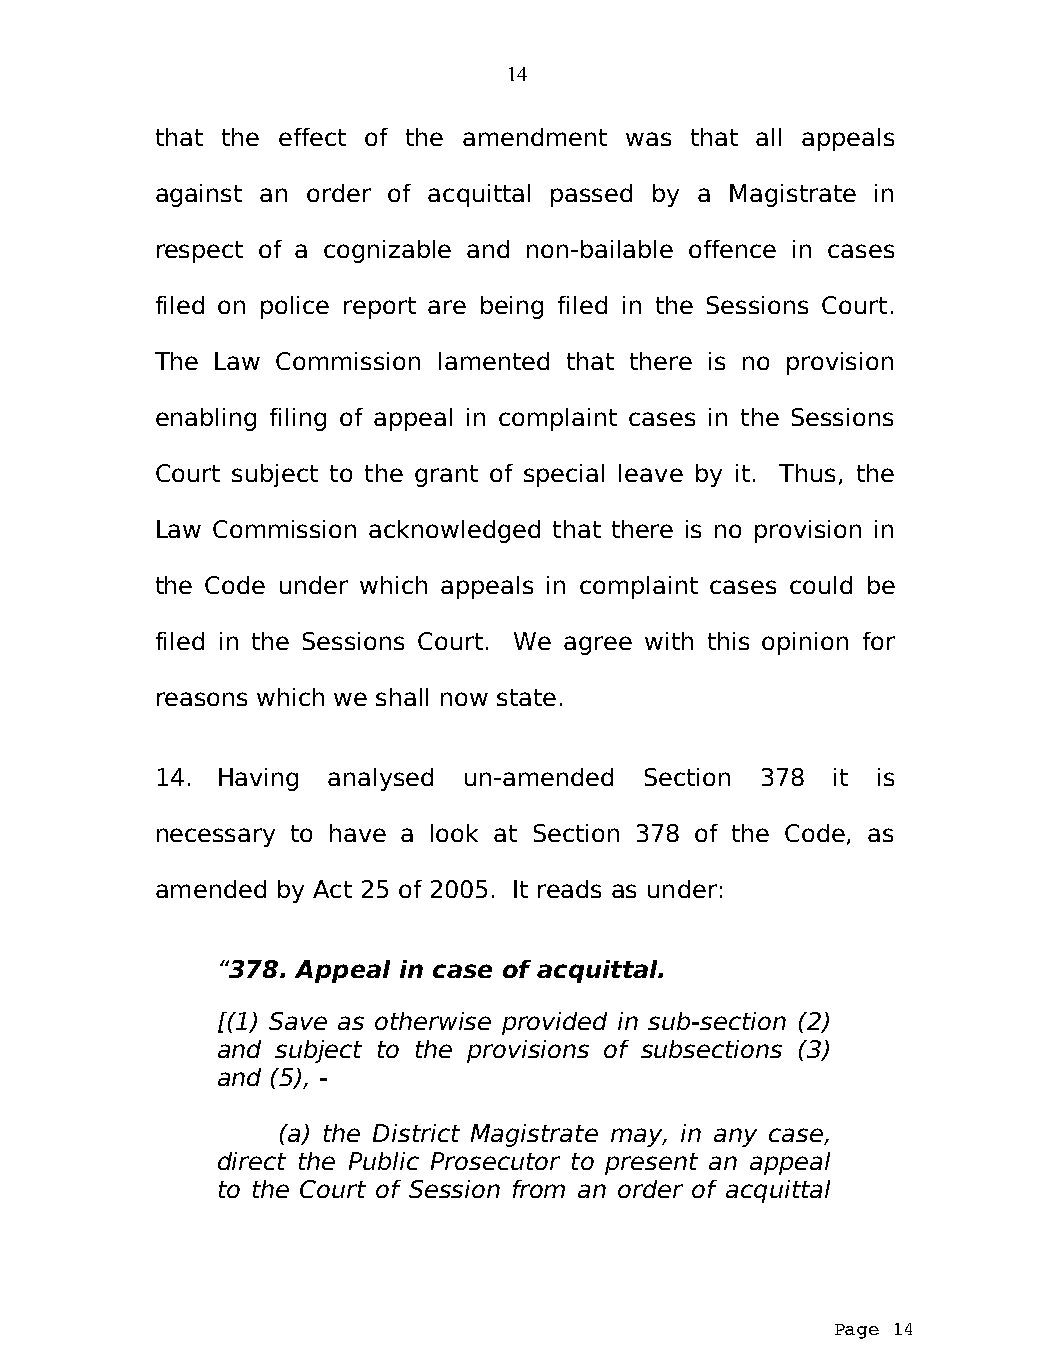 This image has width=1051, height=1360. Describe the element at coordinates (312, 137) in the image. I see `effect` at that location.
